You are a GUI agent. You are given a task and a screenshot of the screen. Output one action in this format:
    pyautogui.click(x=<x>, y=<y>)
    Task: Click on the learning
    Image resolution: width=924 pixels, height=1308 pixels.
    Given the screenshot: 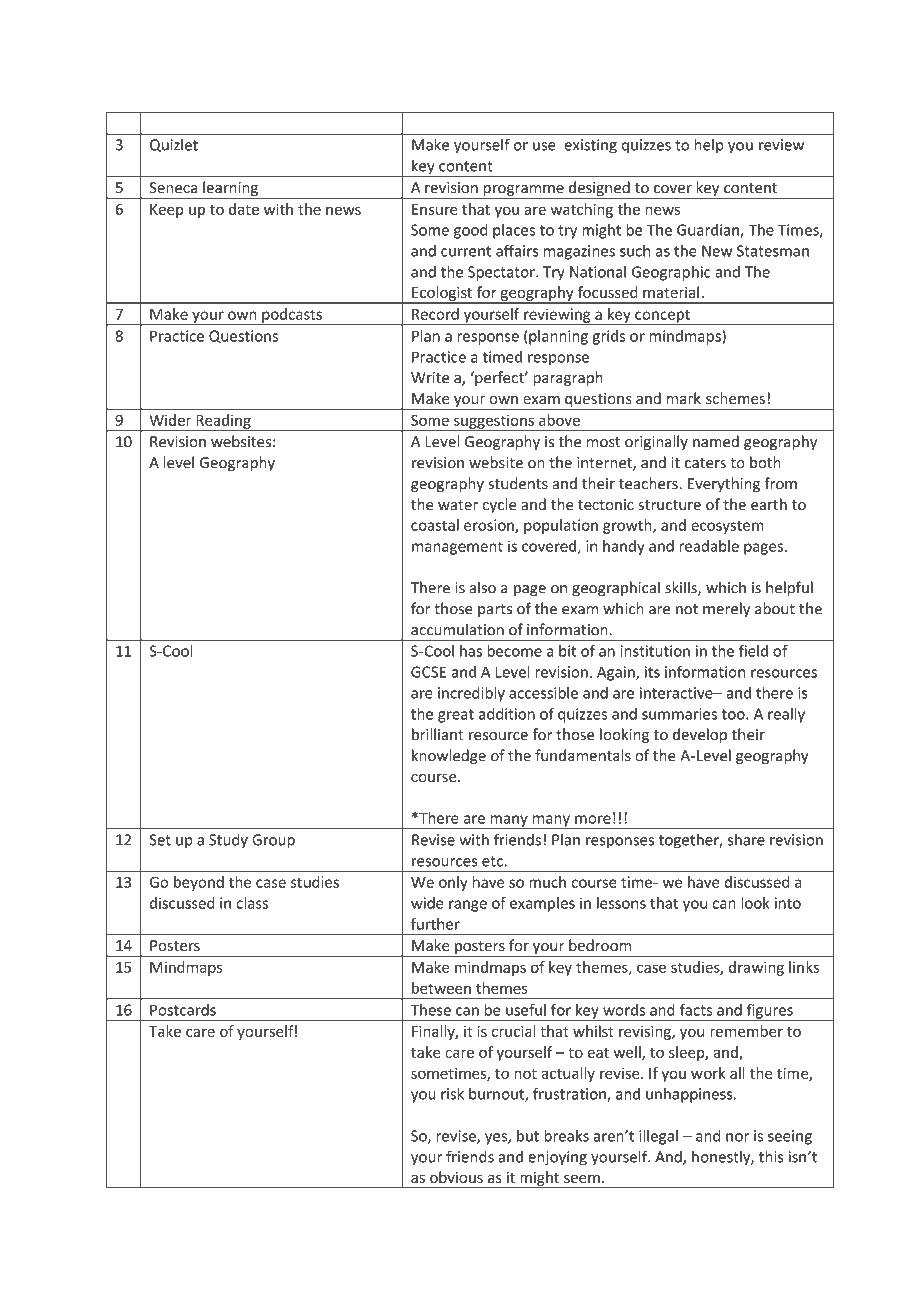 What is the action you would take?
    pyautogui.click(x=230, y=190)
